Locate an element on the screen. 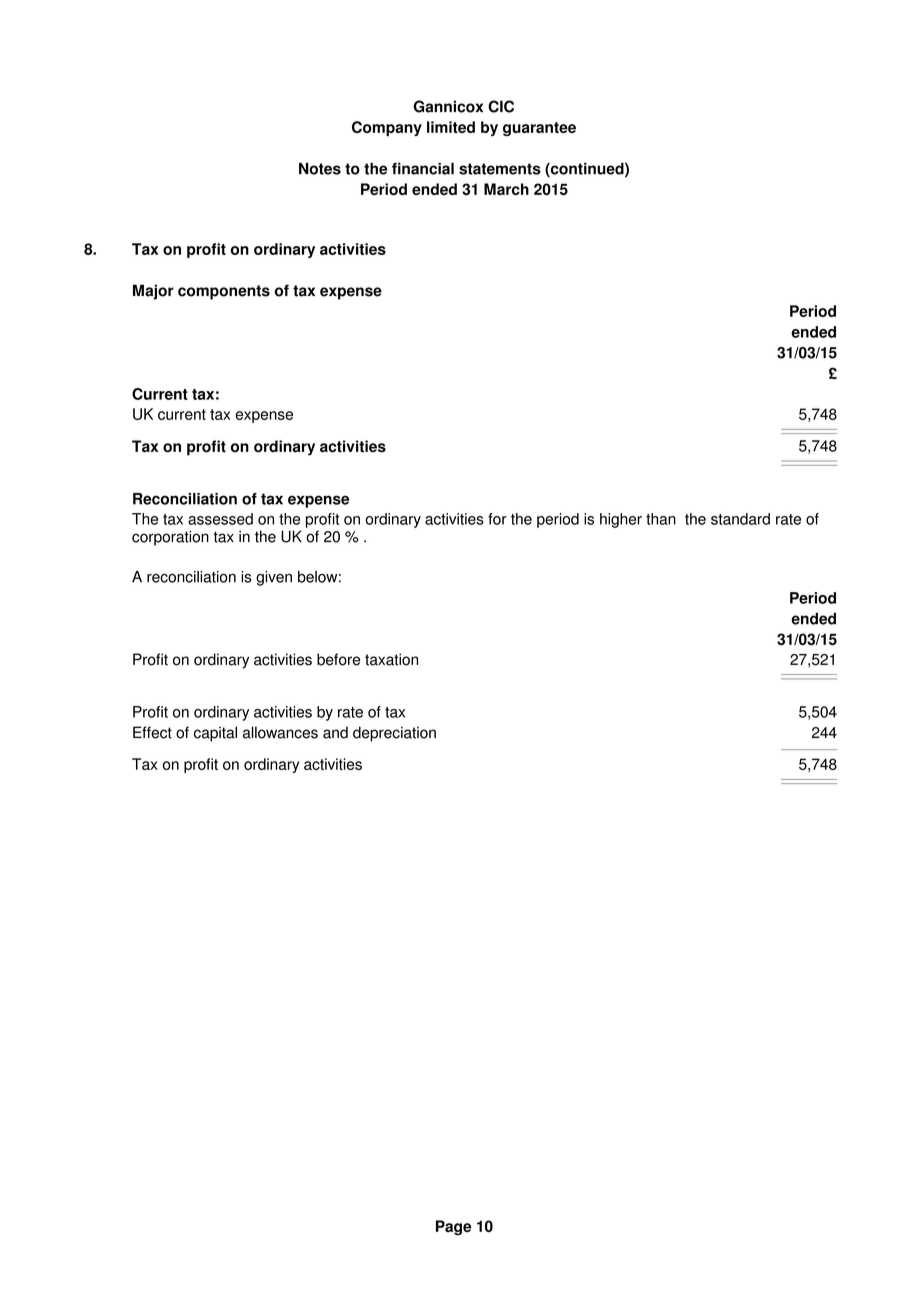  before is located at coordinates (338, 659).
